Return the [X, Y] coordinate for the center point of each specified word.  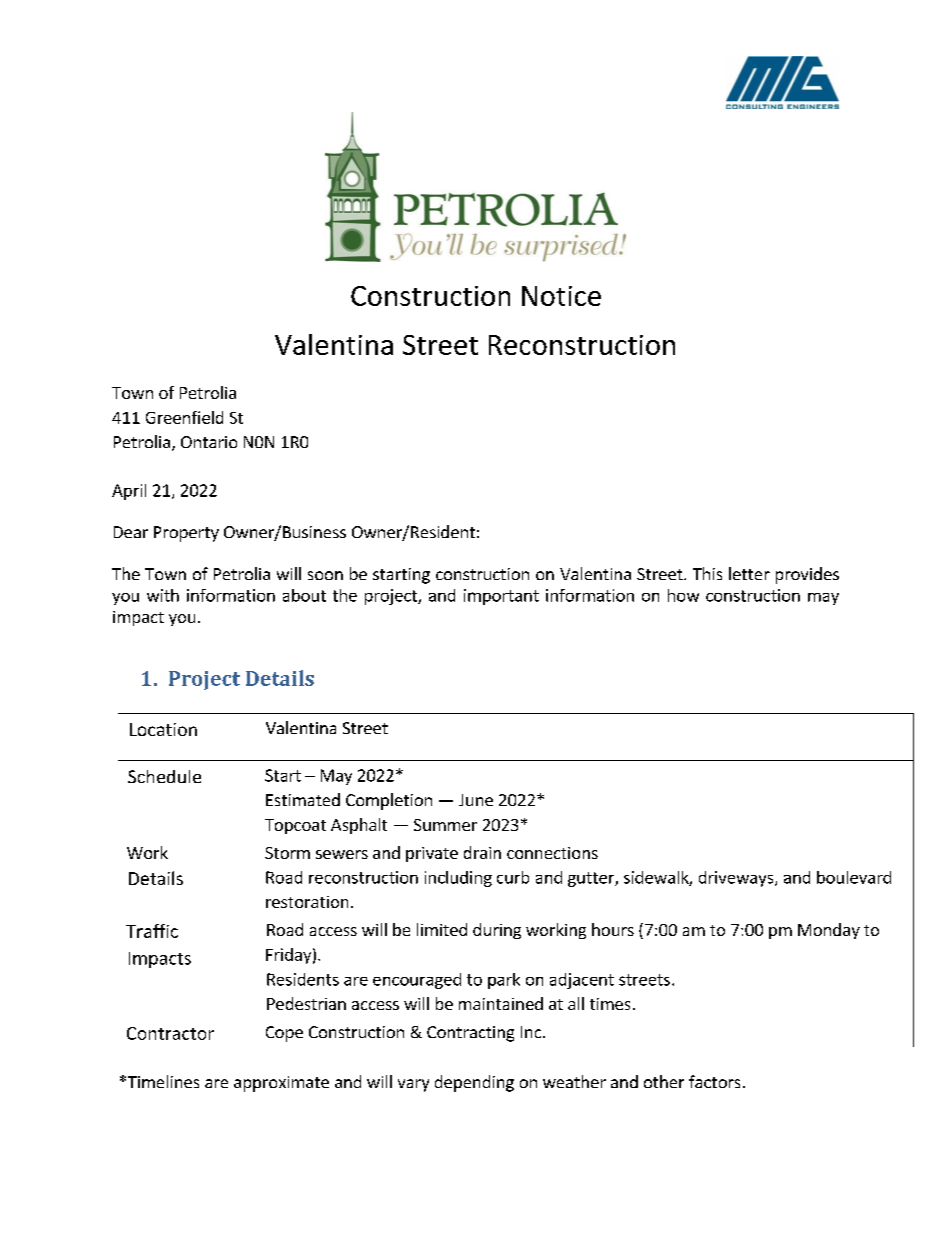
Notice [561, 296]
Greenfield [184, 417]
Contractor [170, 1033]
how [683, 595]
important [501, 597]
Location [163, 729]
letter [749, 573]
